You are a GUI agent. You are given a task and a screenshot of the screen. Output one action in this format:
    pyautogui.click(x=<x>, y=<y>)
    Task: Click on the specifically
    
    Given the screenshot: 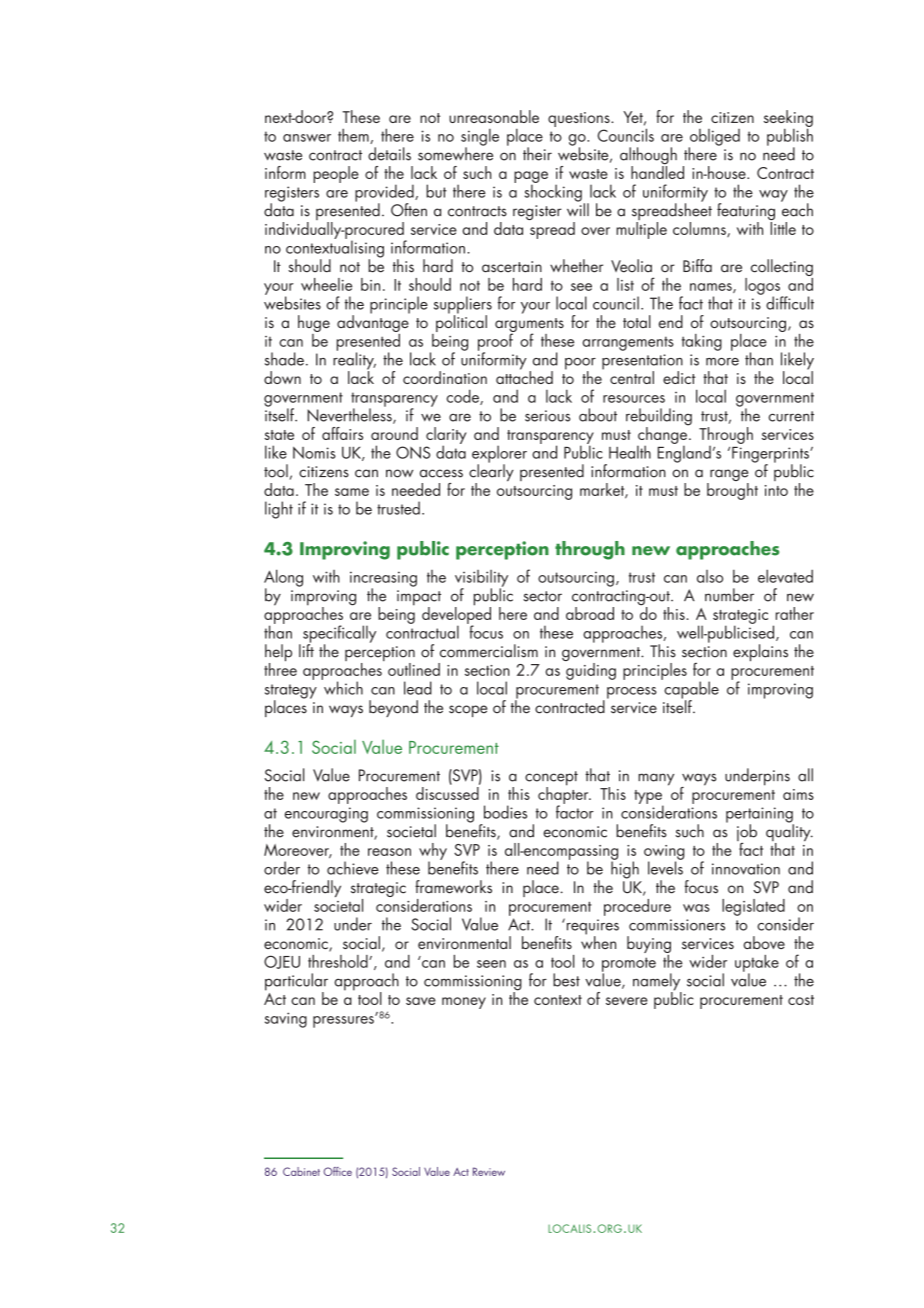 What is the action you would take?
    pyautogui.click(x=339, y=635)
